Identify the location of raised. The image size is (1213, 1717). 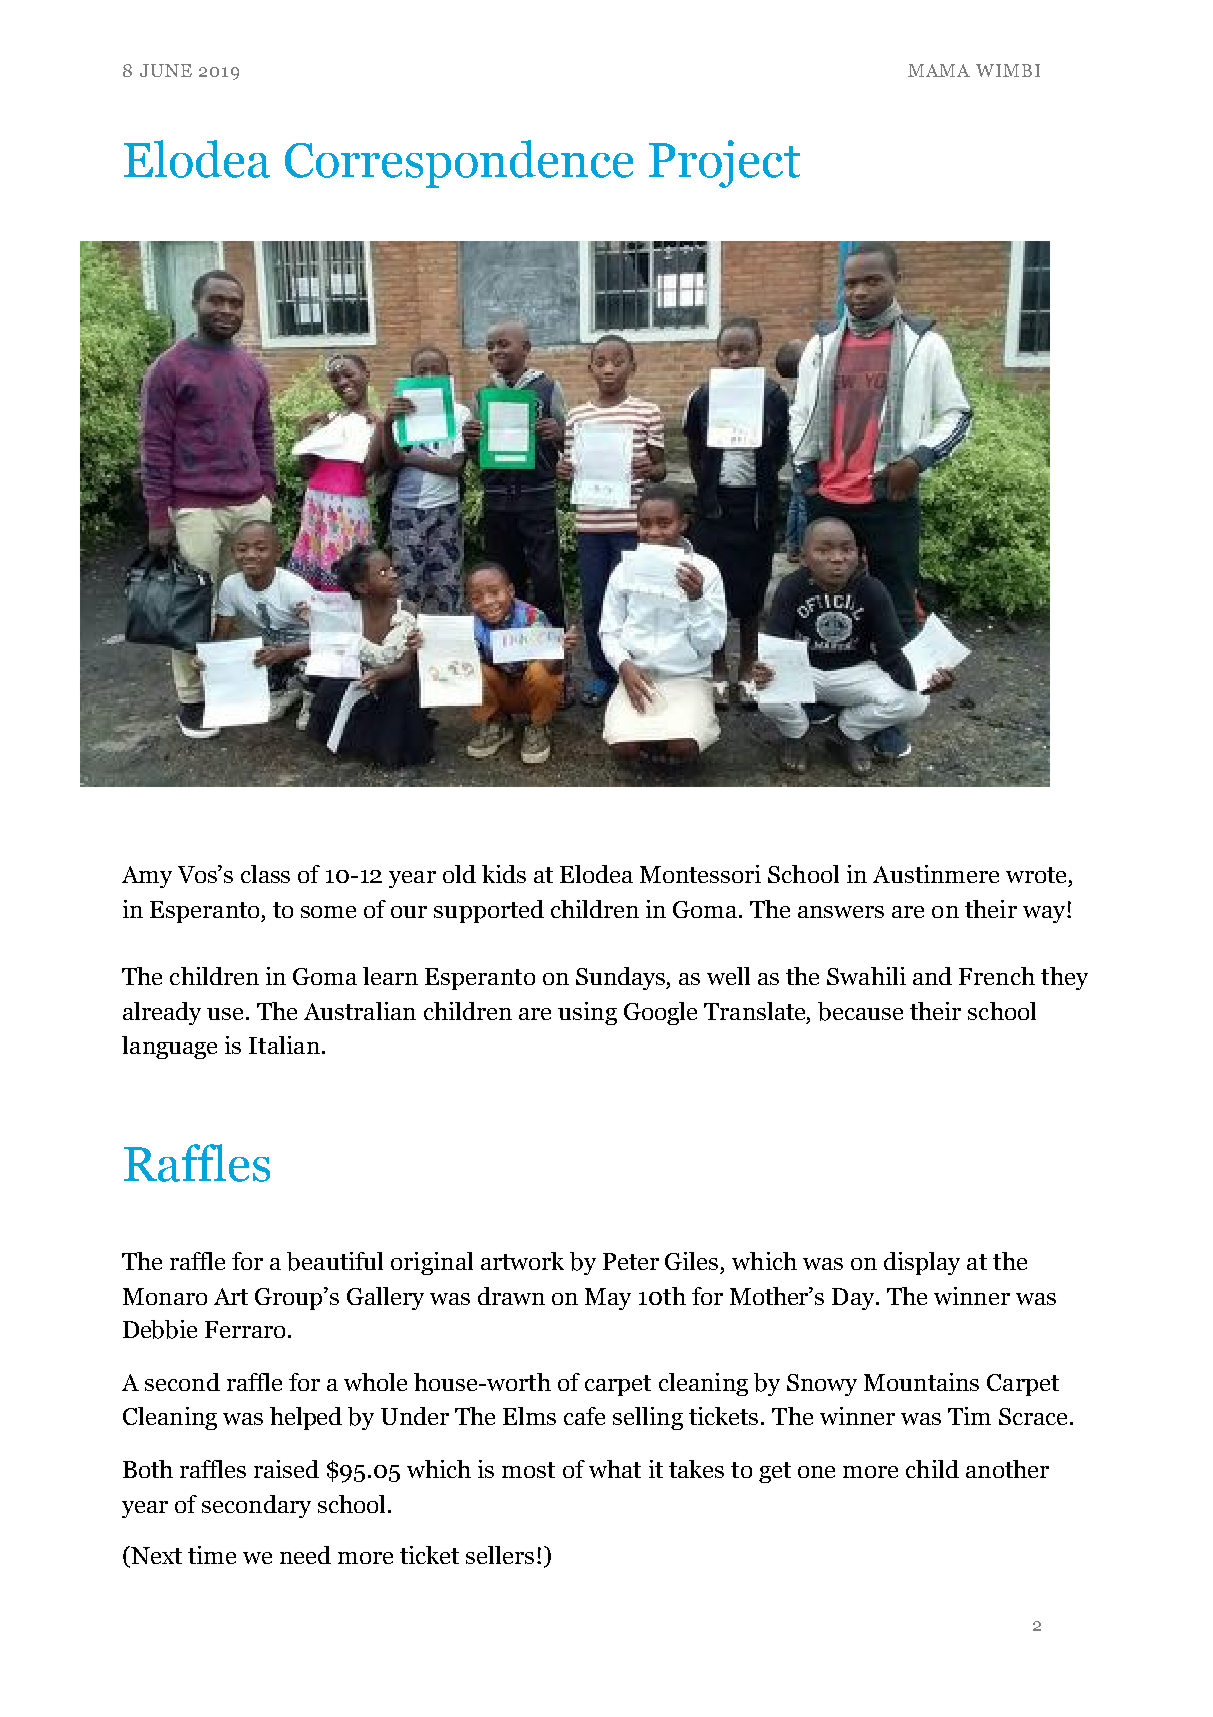
(286, 1469).
